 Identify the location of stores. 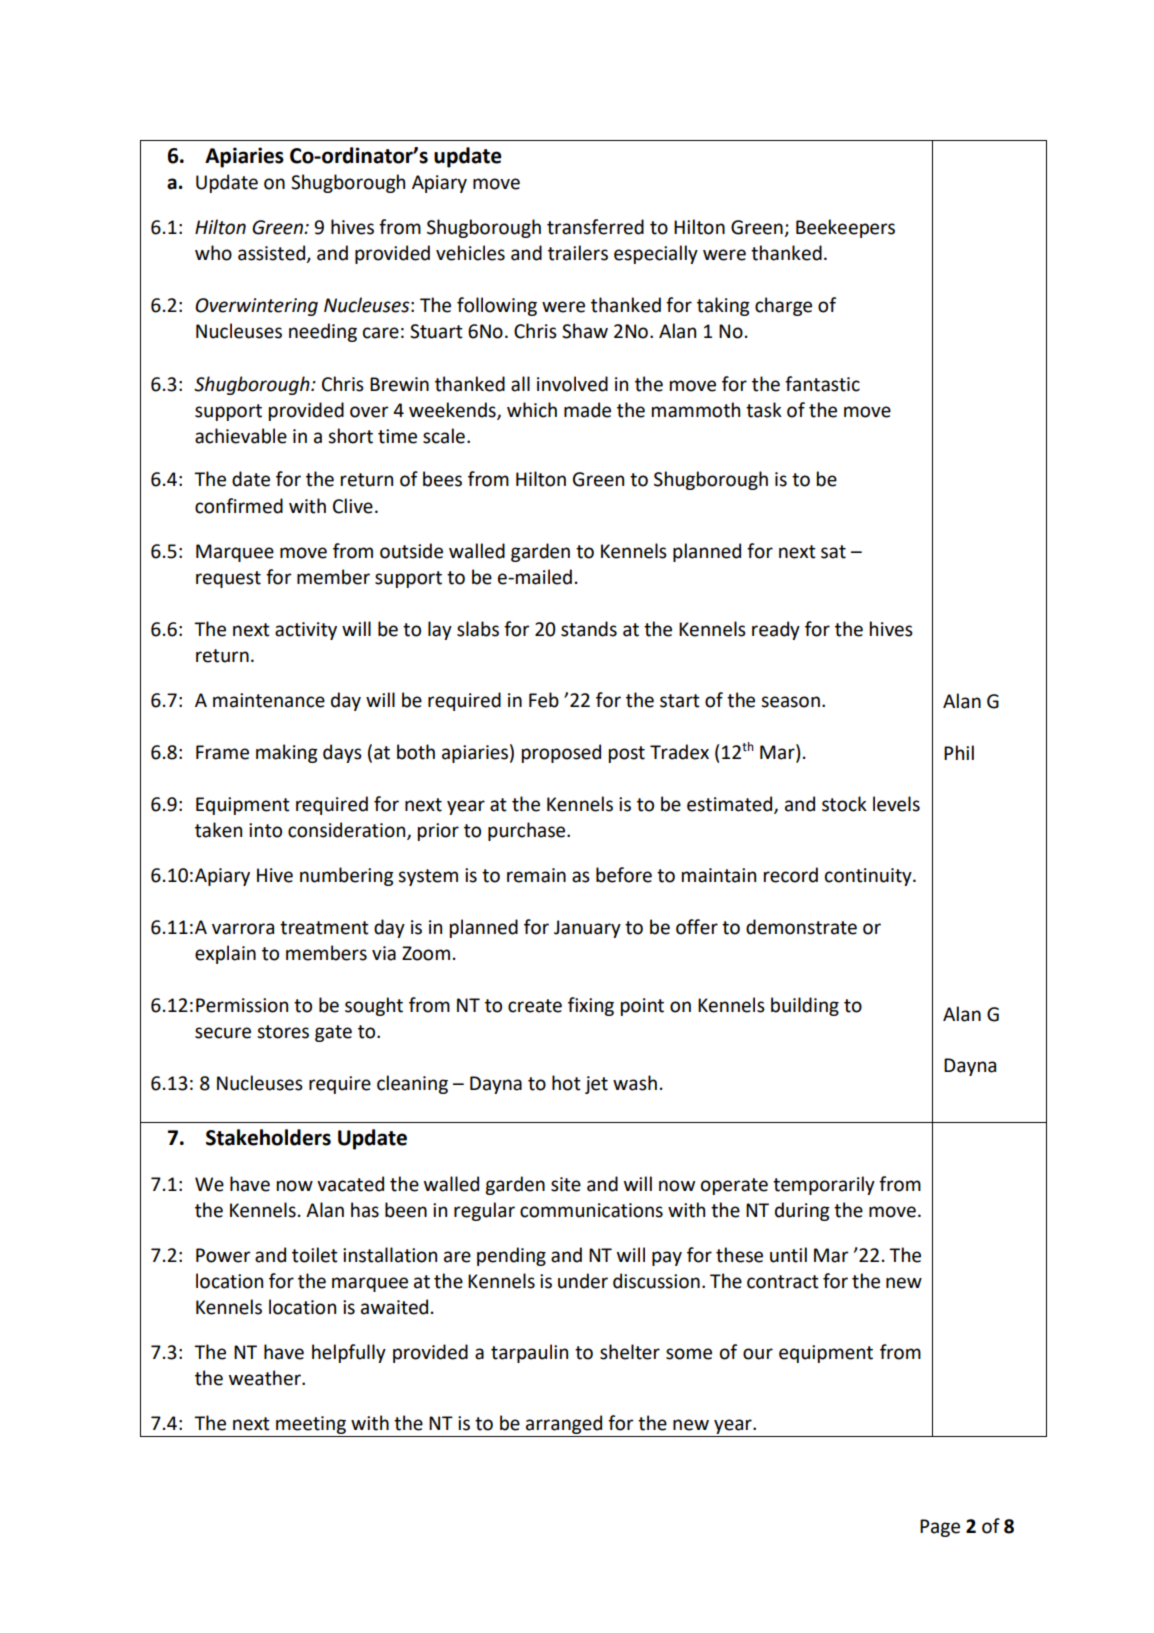
(283, 1032).
